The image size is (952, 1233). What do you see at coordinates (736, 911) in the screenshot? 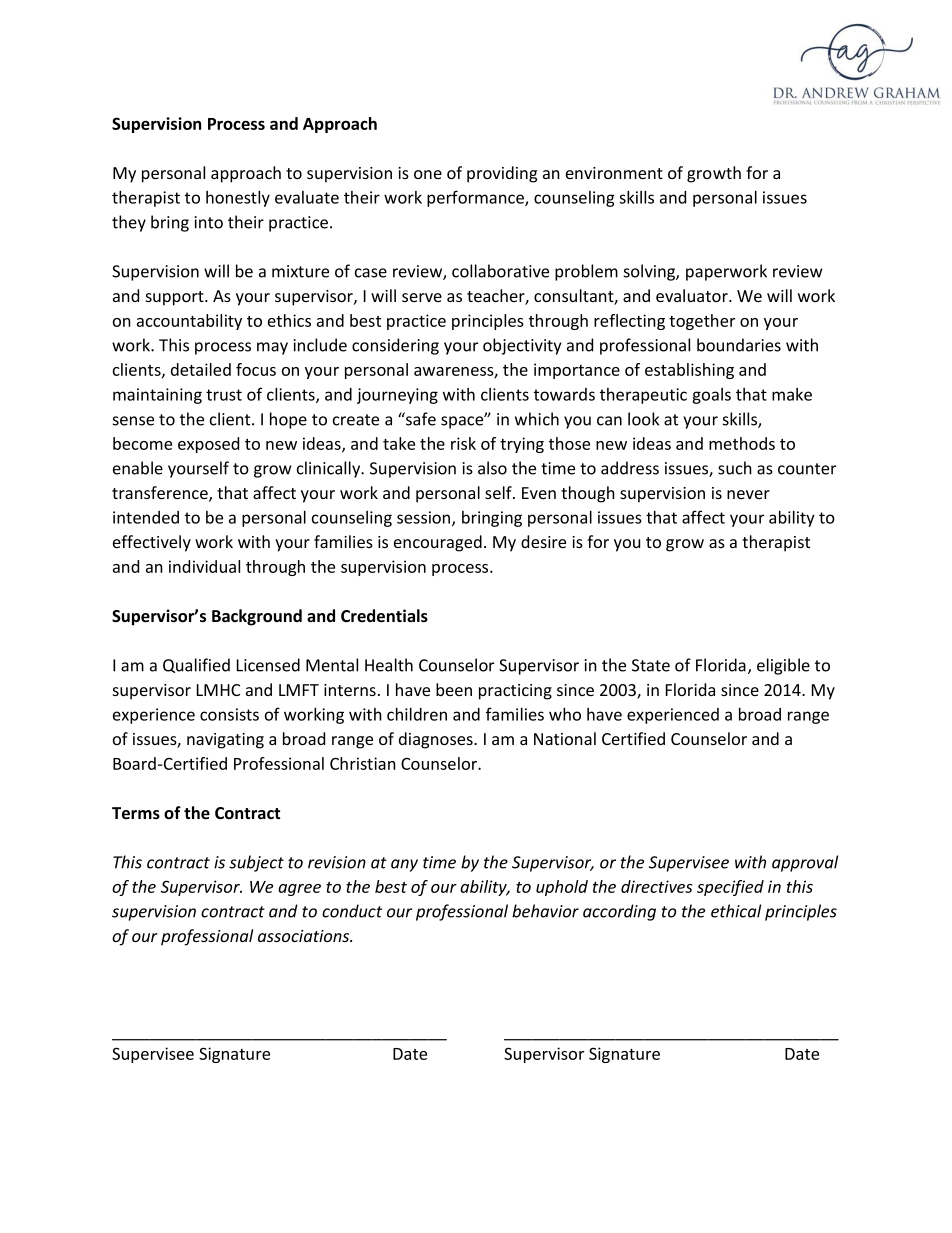
I see `ethical` at bounding box center [736, 911].
